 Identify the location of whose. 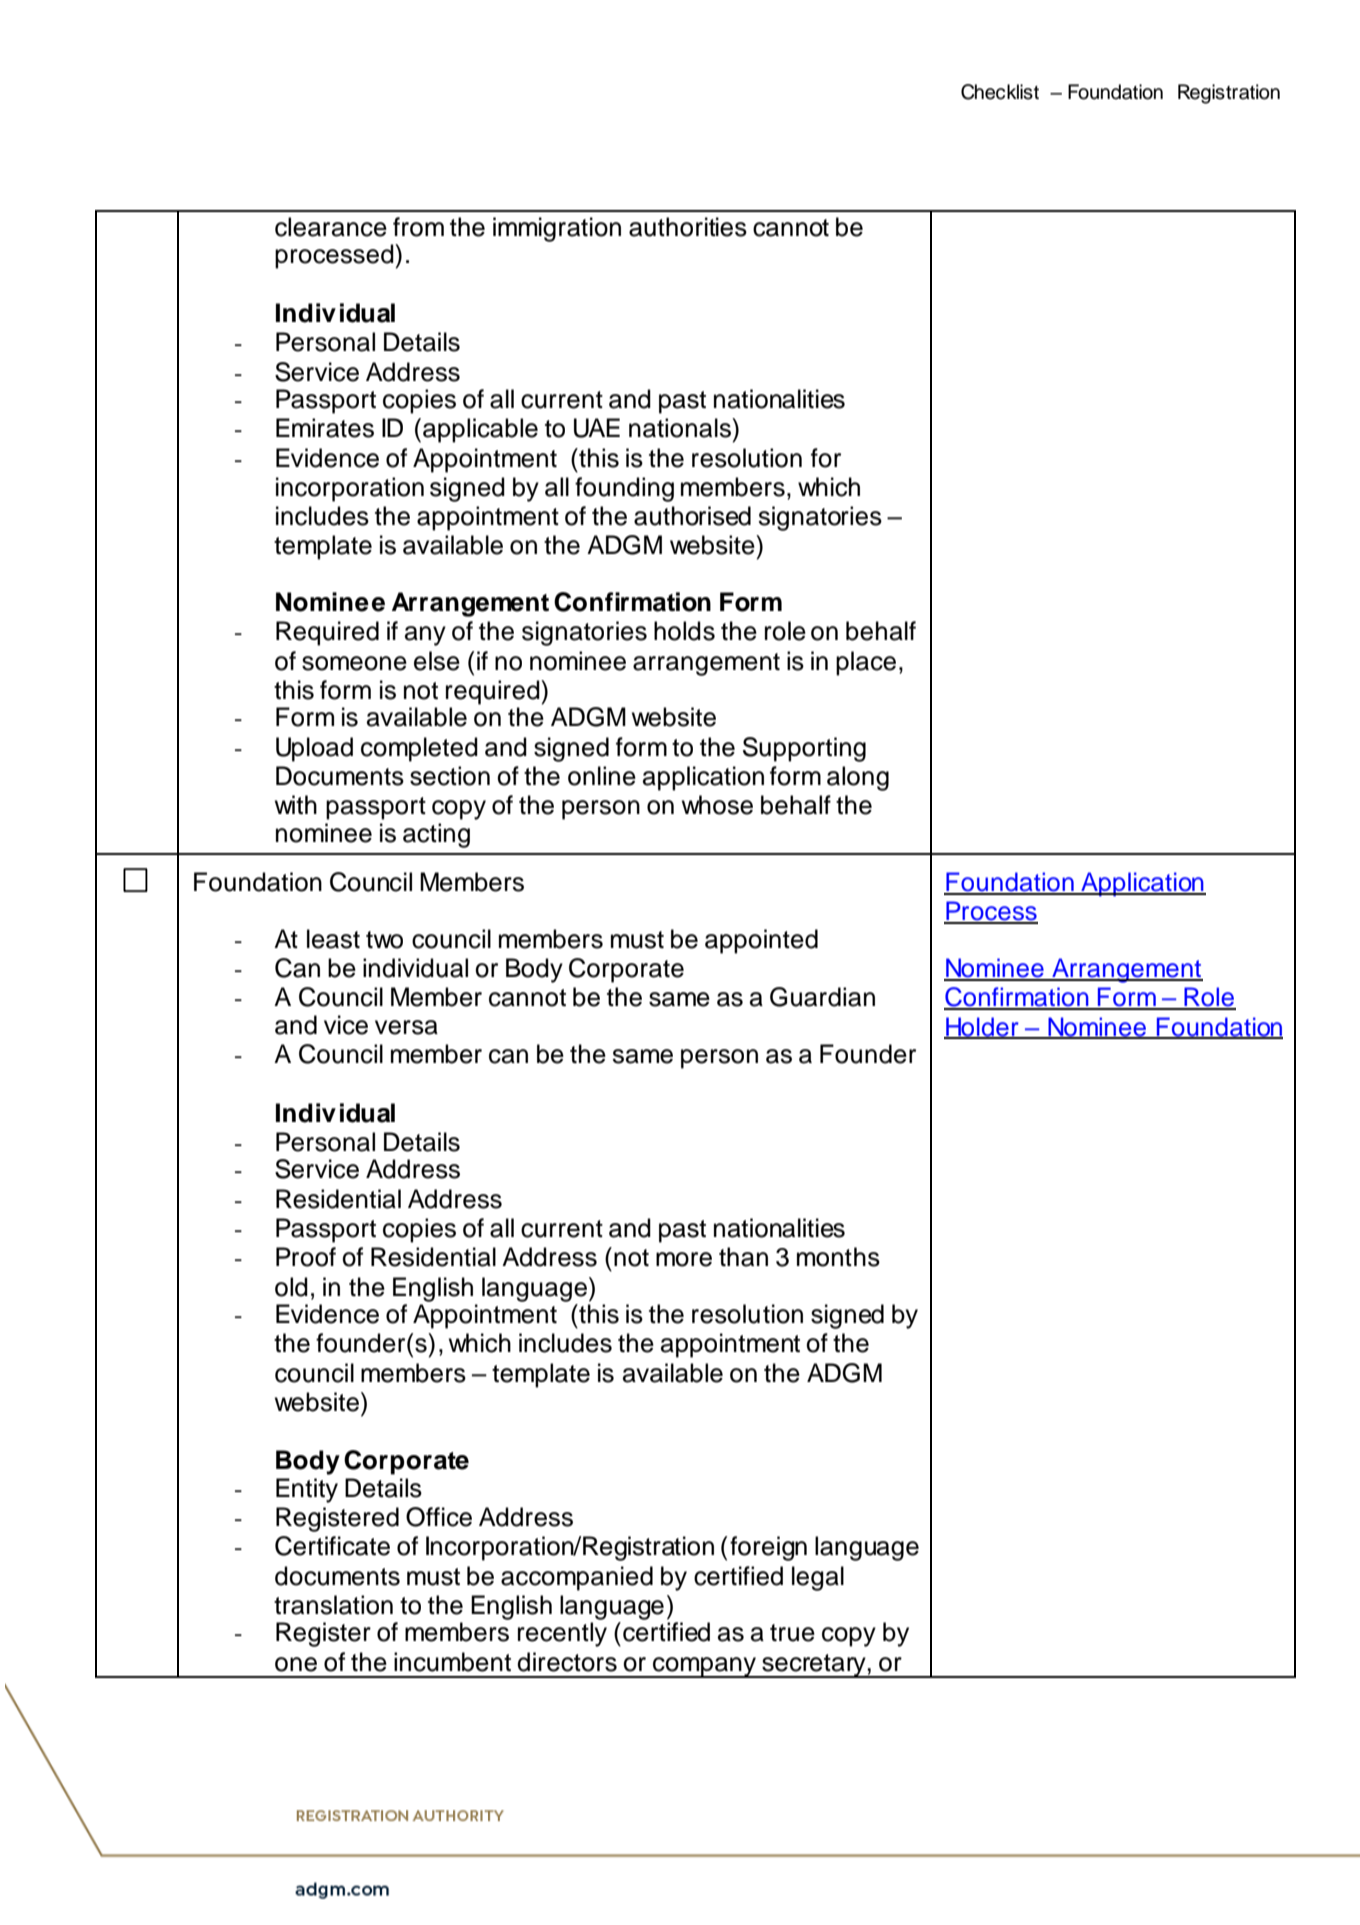
(717, 805).
